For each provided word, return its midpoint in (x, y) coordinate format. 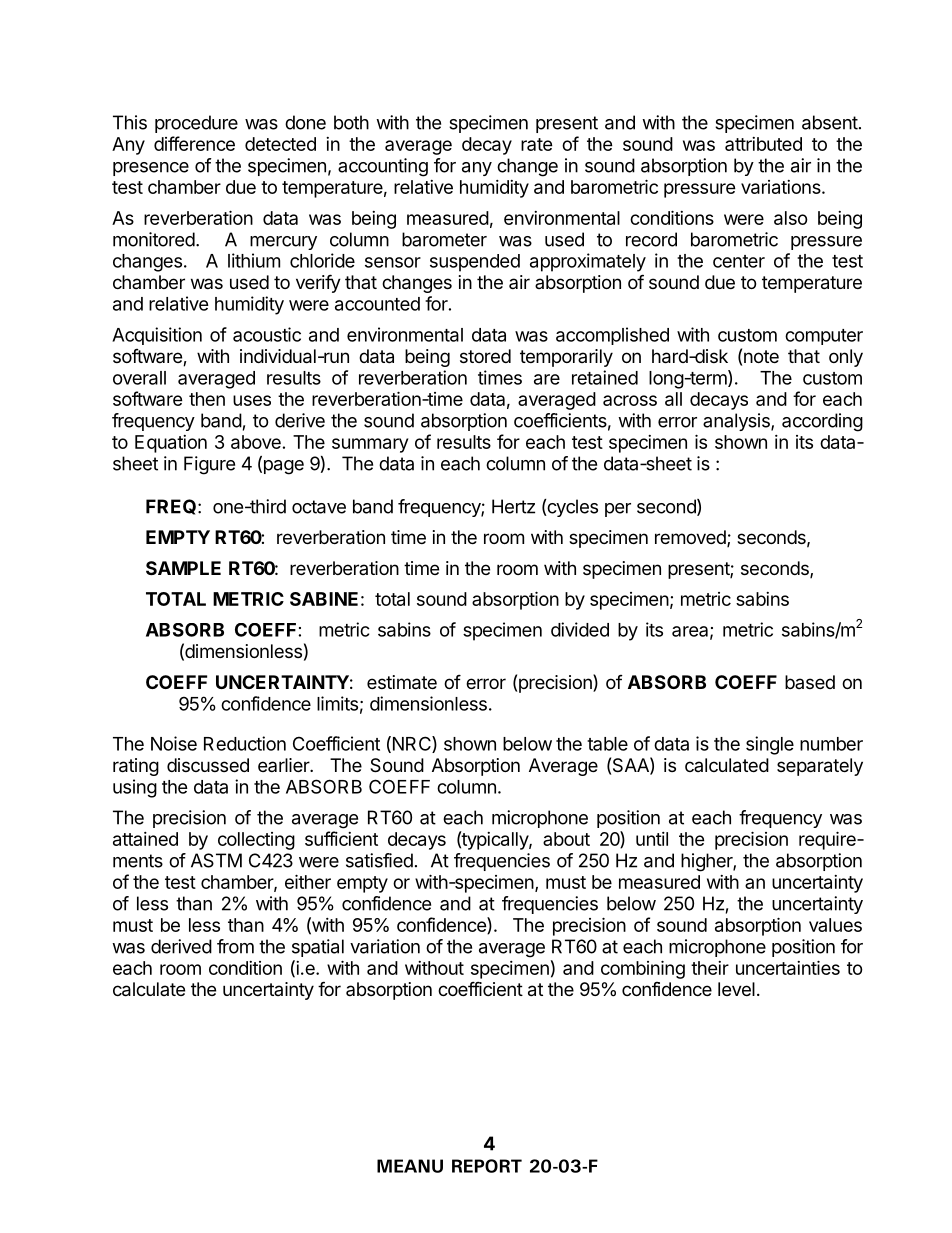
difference (194, 143)
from (235, 946)
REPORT (487, 1166)
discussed (208, 765)
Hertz (513, 506)
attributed (763, 144)
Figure (209, 465)
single (770, 745)
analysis (737, 422)
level (736, 989)
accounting (383, 167)
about (566, 839)
